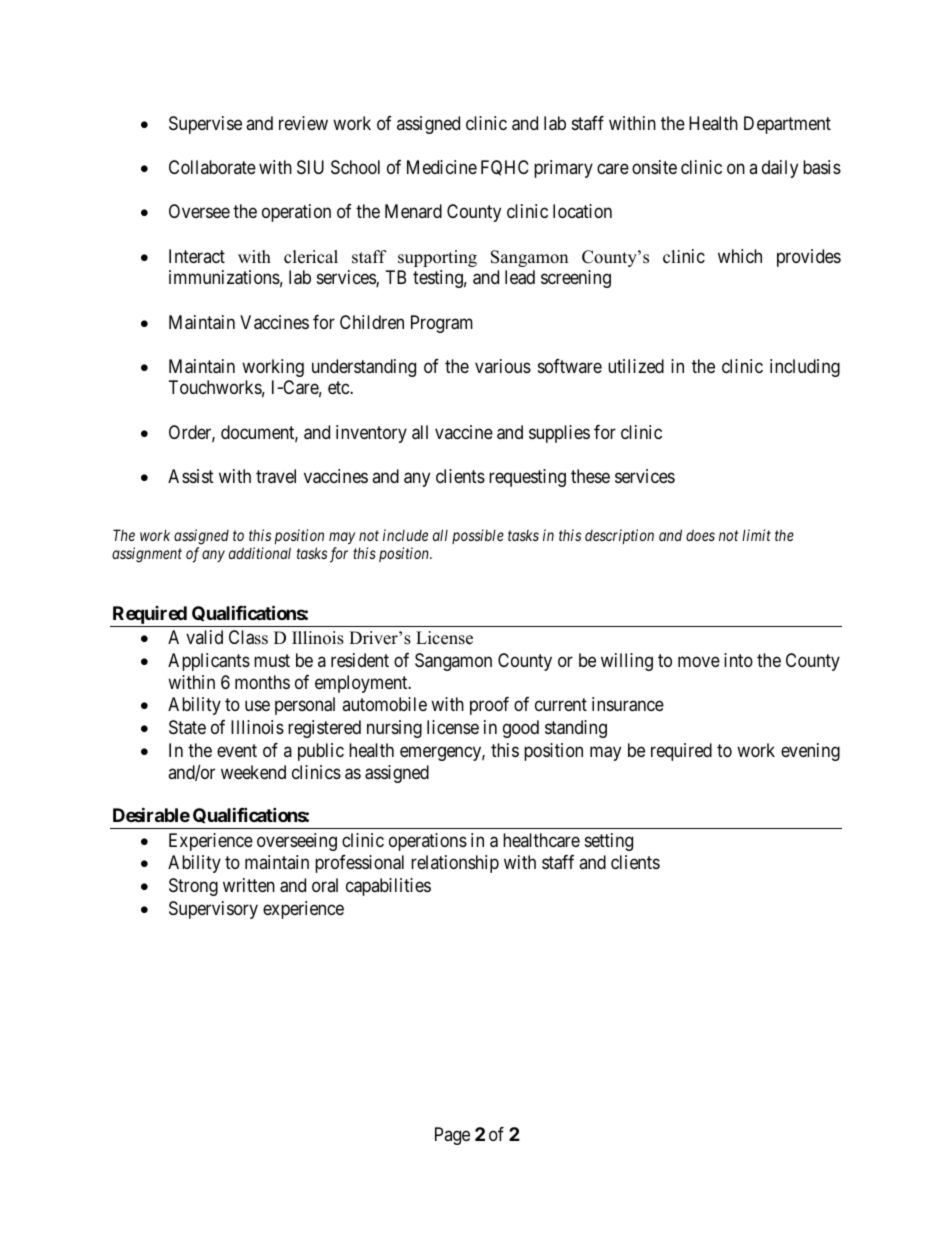 The height and width of the screenshot is (1233, 952). Describe the element at coordinates (253, 772) in the screenshot. I see `weekend` at that location.
